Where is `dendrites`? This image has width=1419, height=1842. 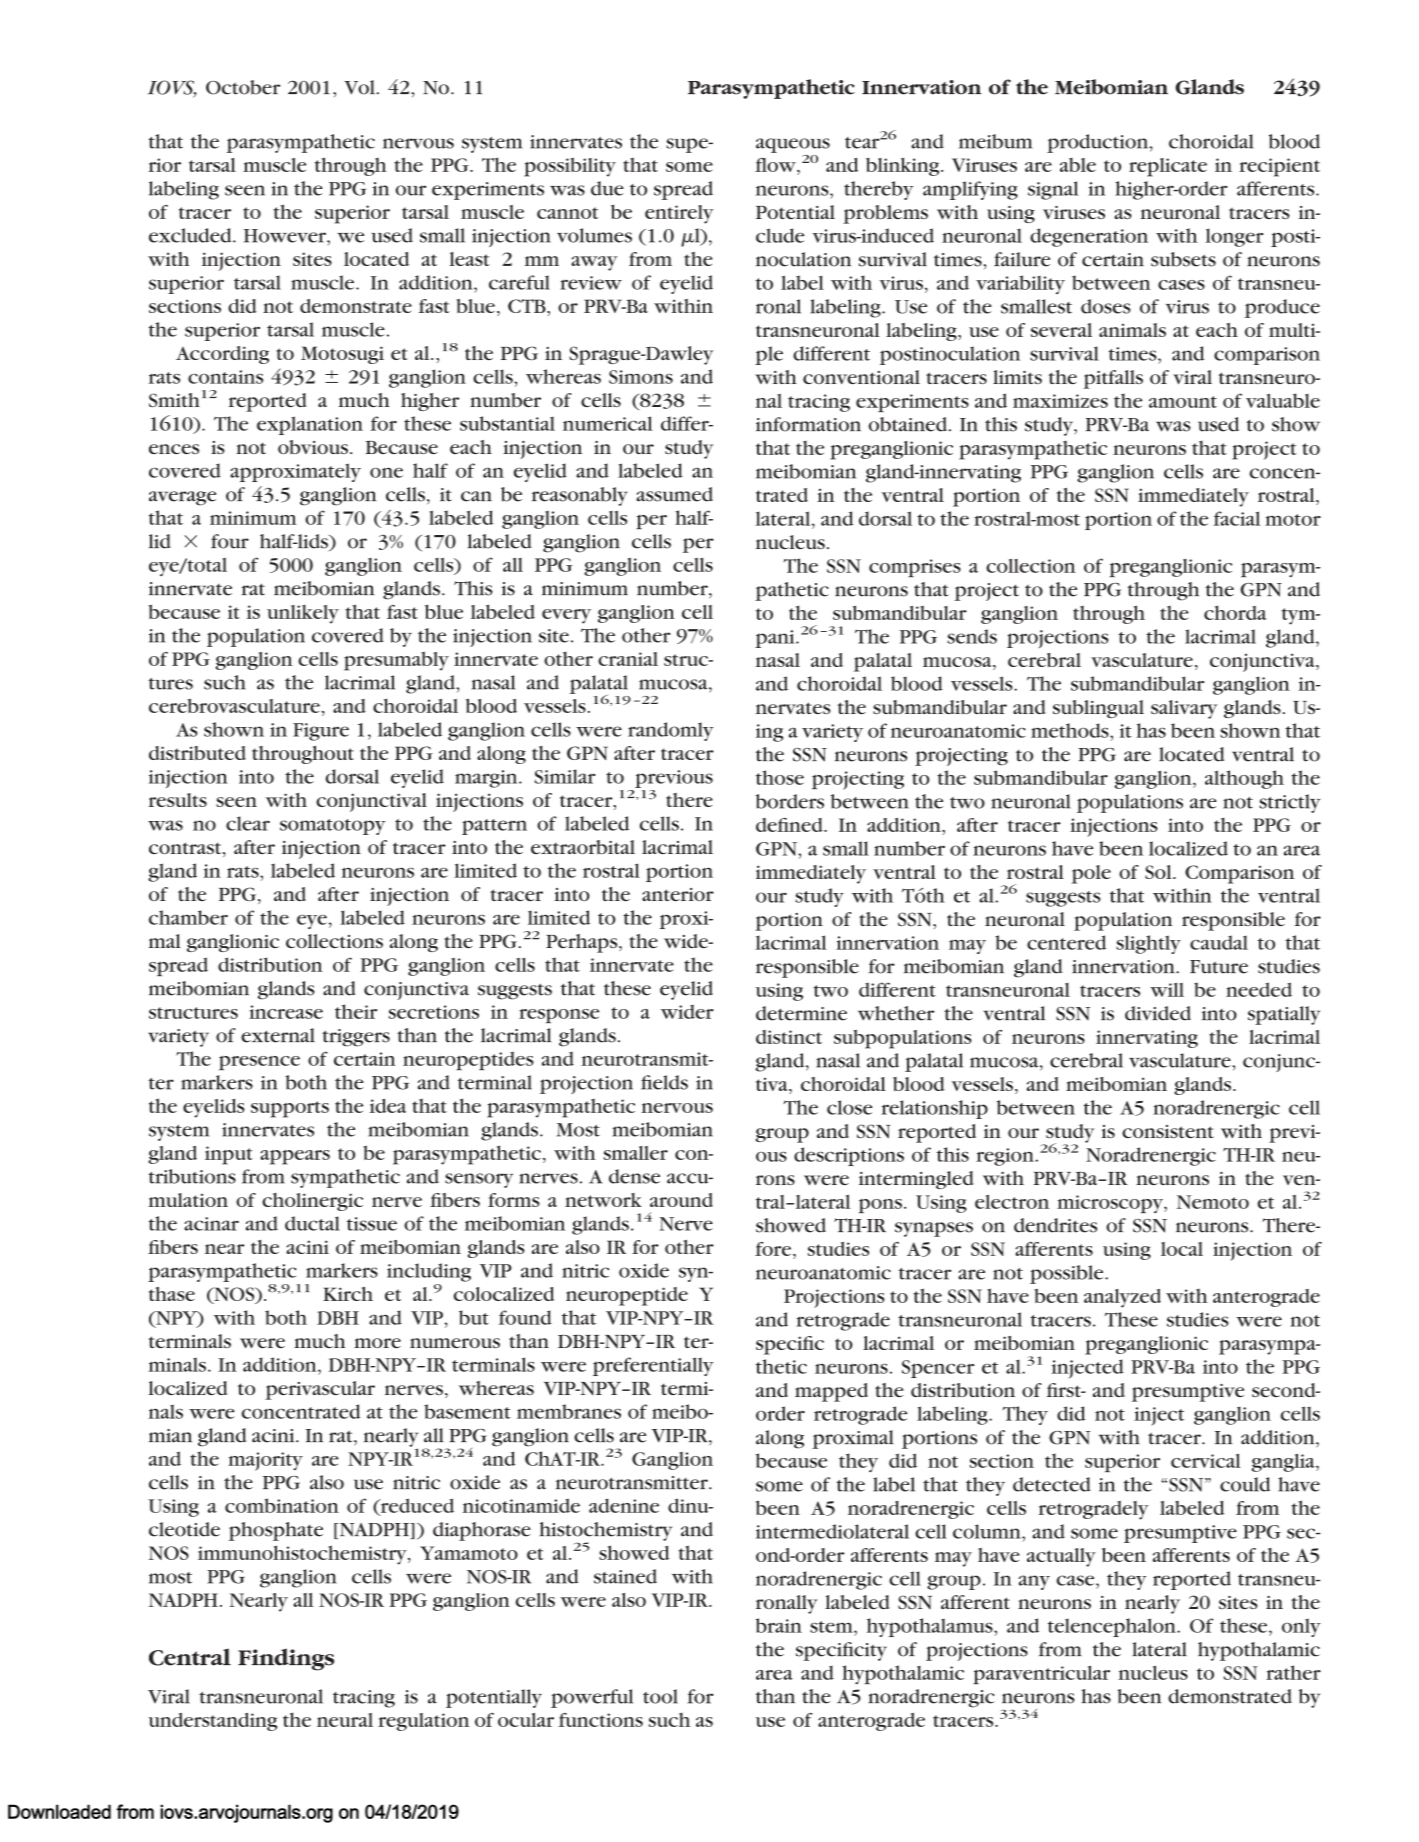
dendrites is located at coordinates (1055, 1225).
